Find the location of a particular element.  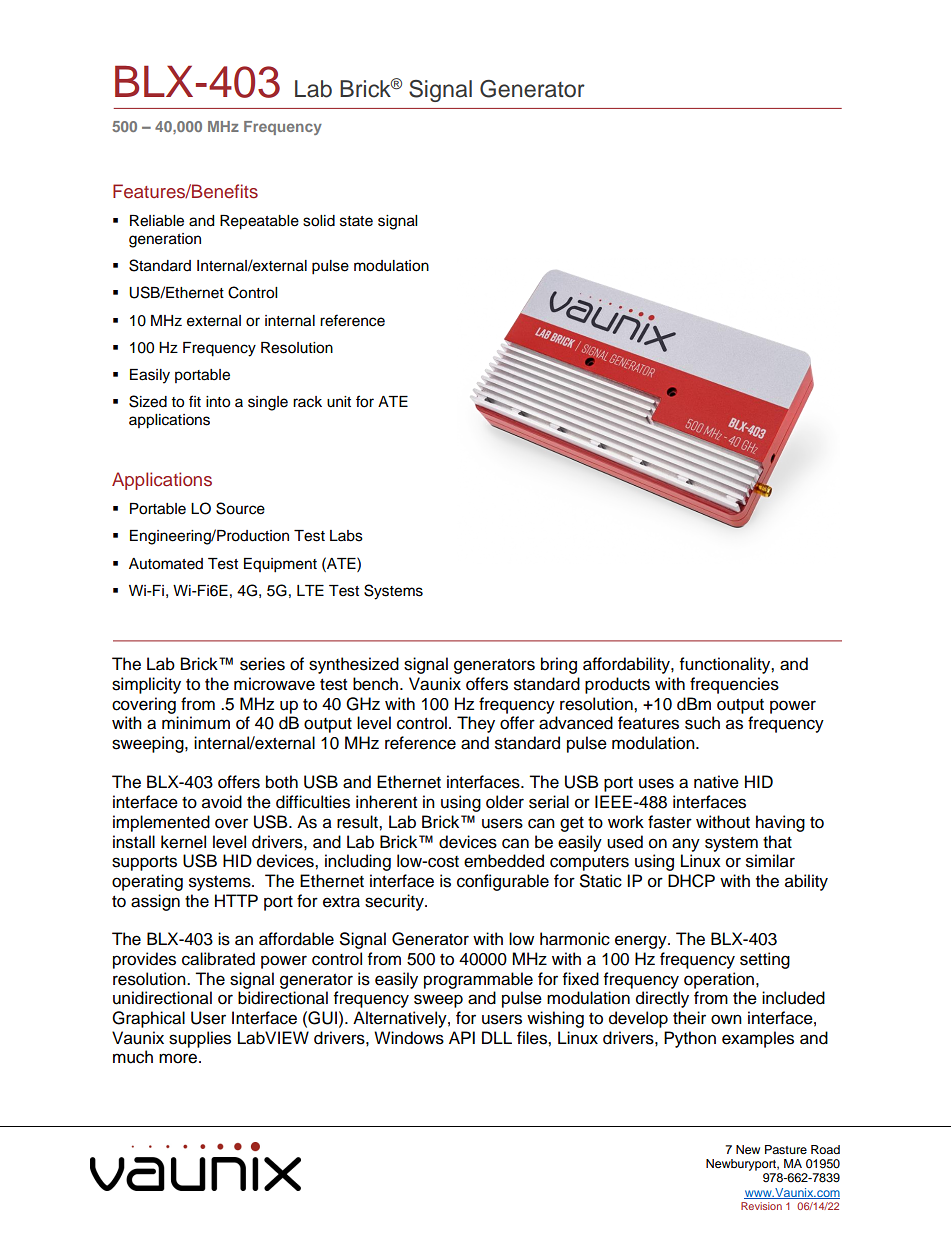

more is located at coordinates (179, 1058).
